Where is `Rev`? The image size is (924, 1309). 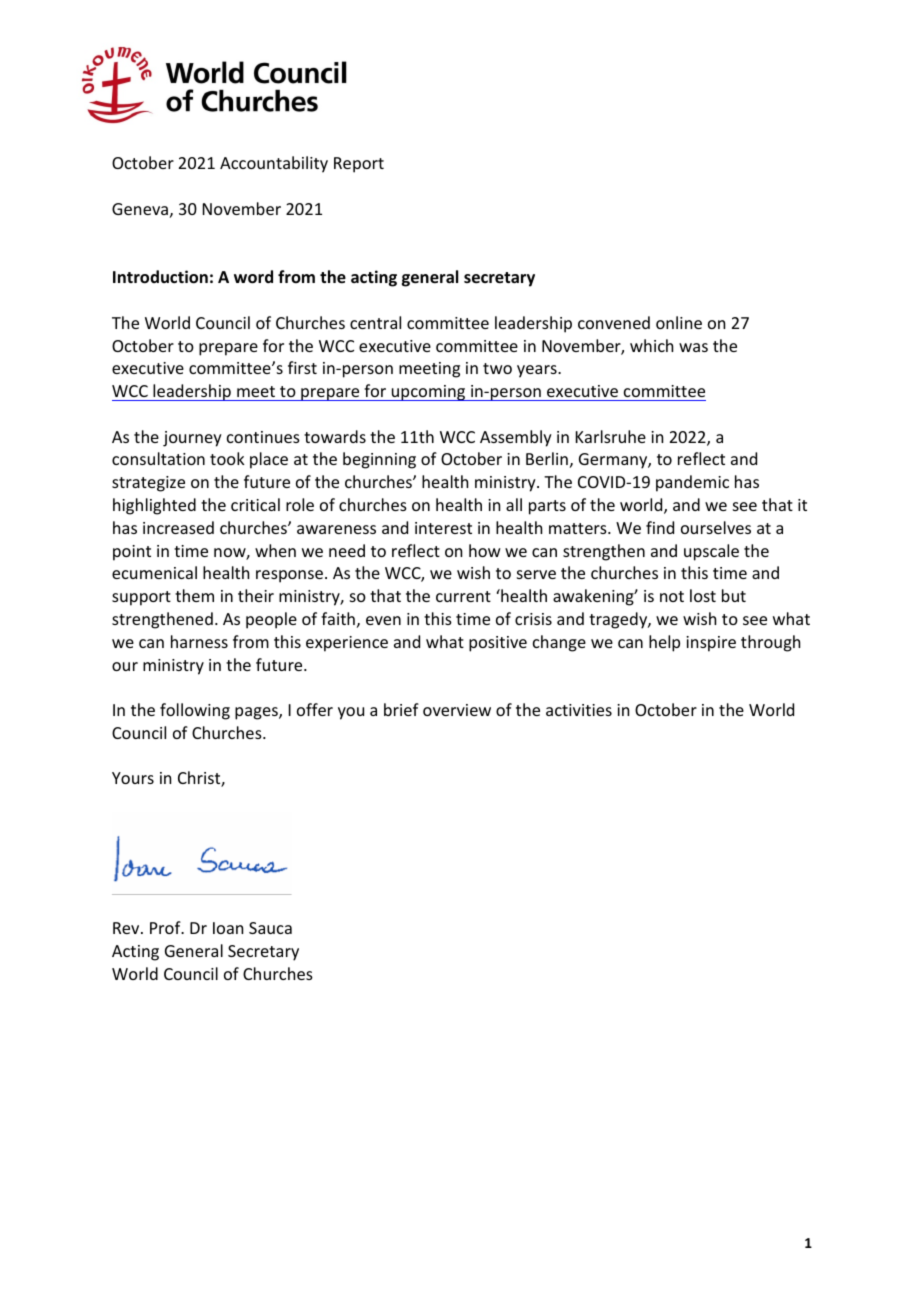
Rev is located at coordinates (127, 928).
